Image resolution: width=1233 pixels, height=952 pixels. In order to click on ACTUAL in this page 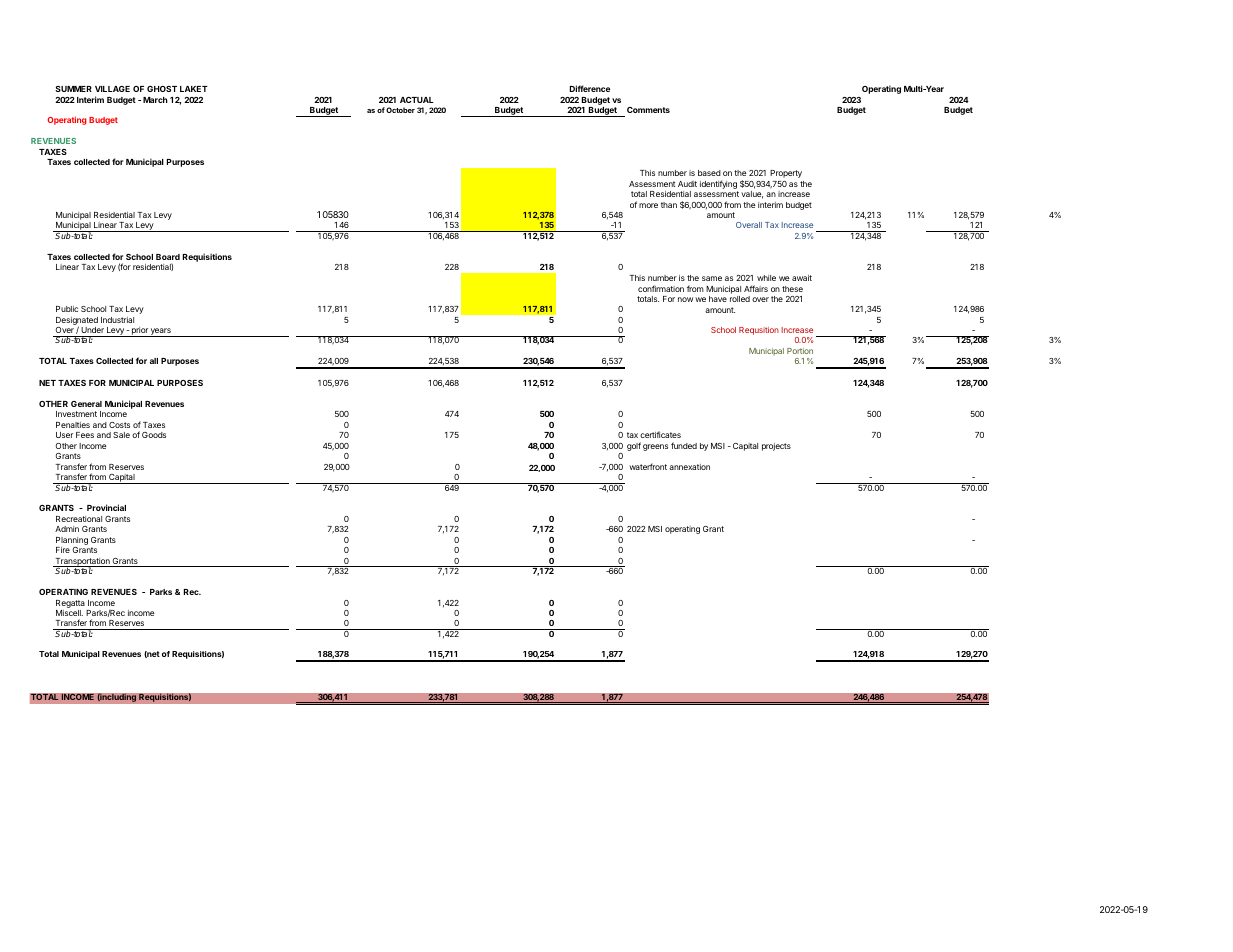, I will do `click(417, 100)`.
